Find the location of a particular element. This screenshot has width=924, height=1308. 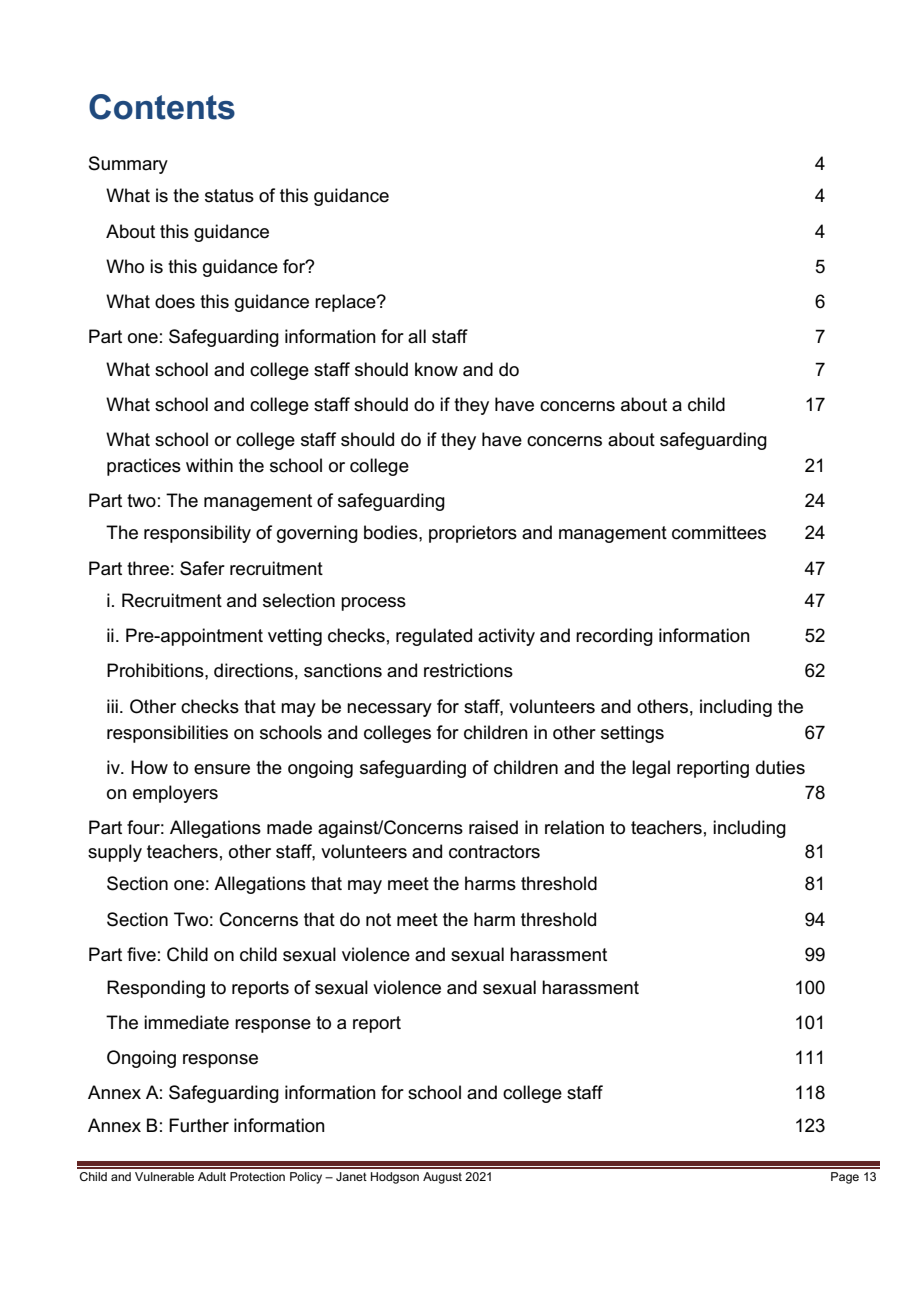

duties is located at coordinates (780, 767).
